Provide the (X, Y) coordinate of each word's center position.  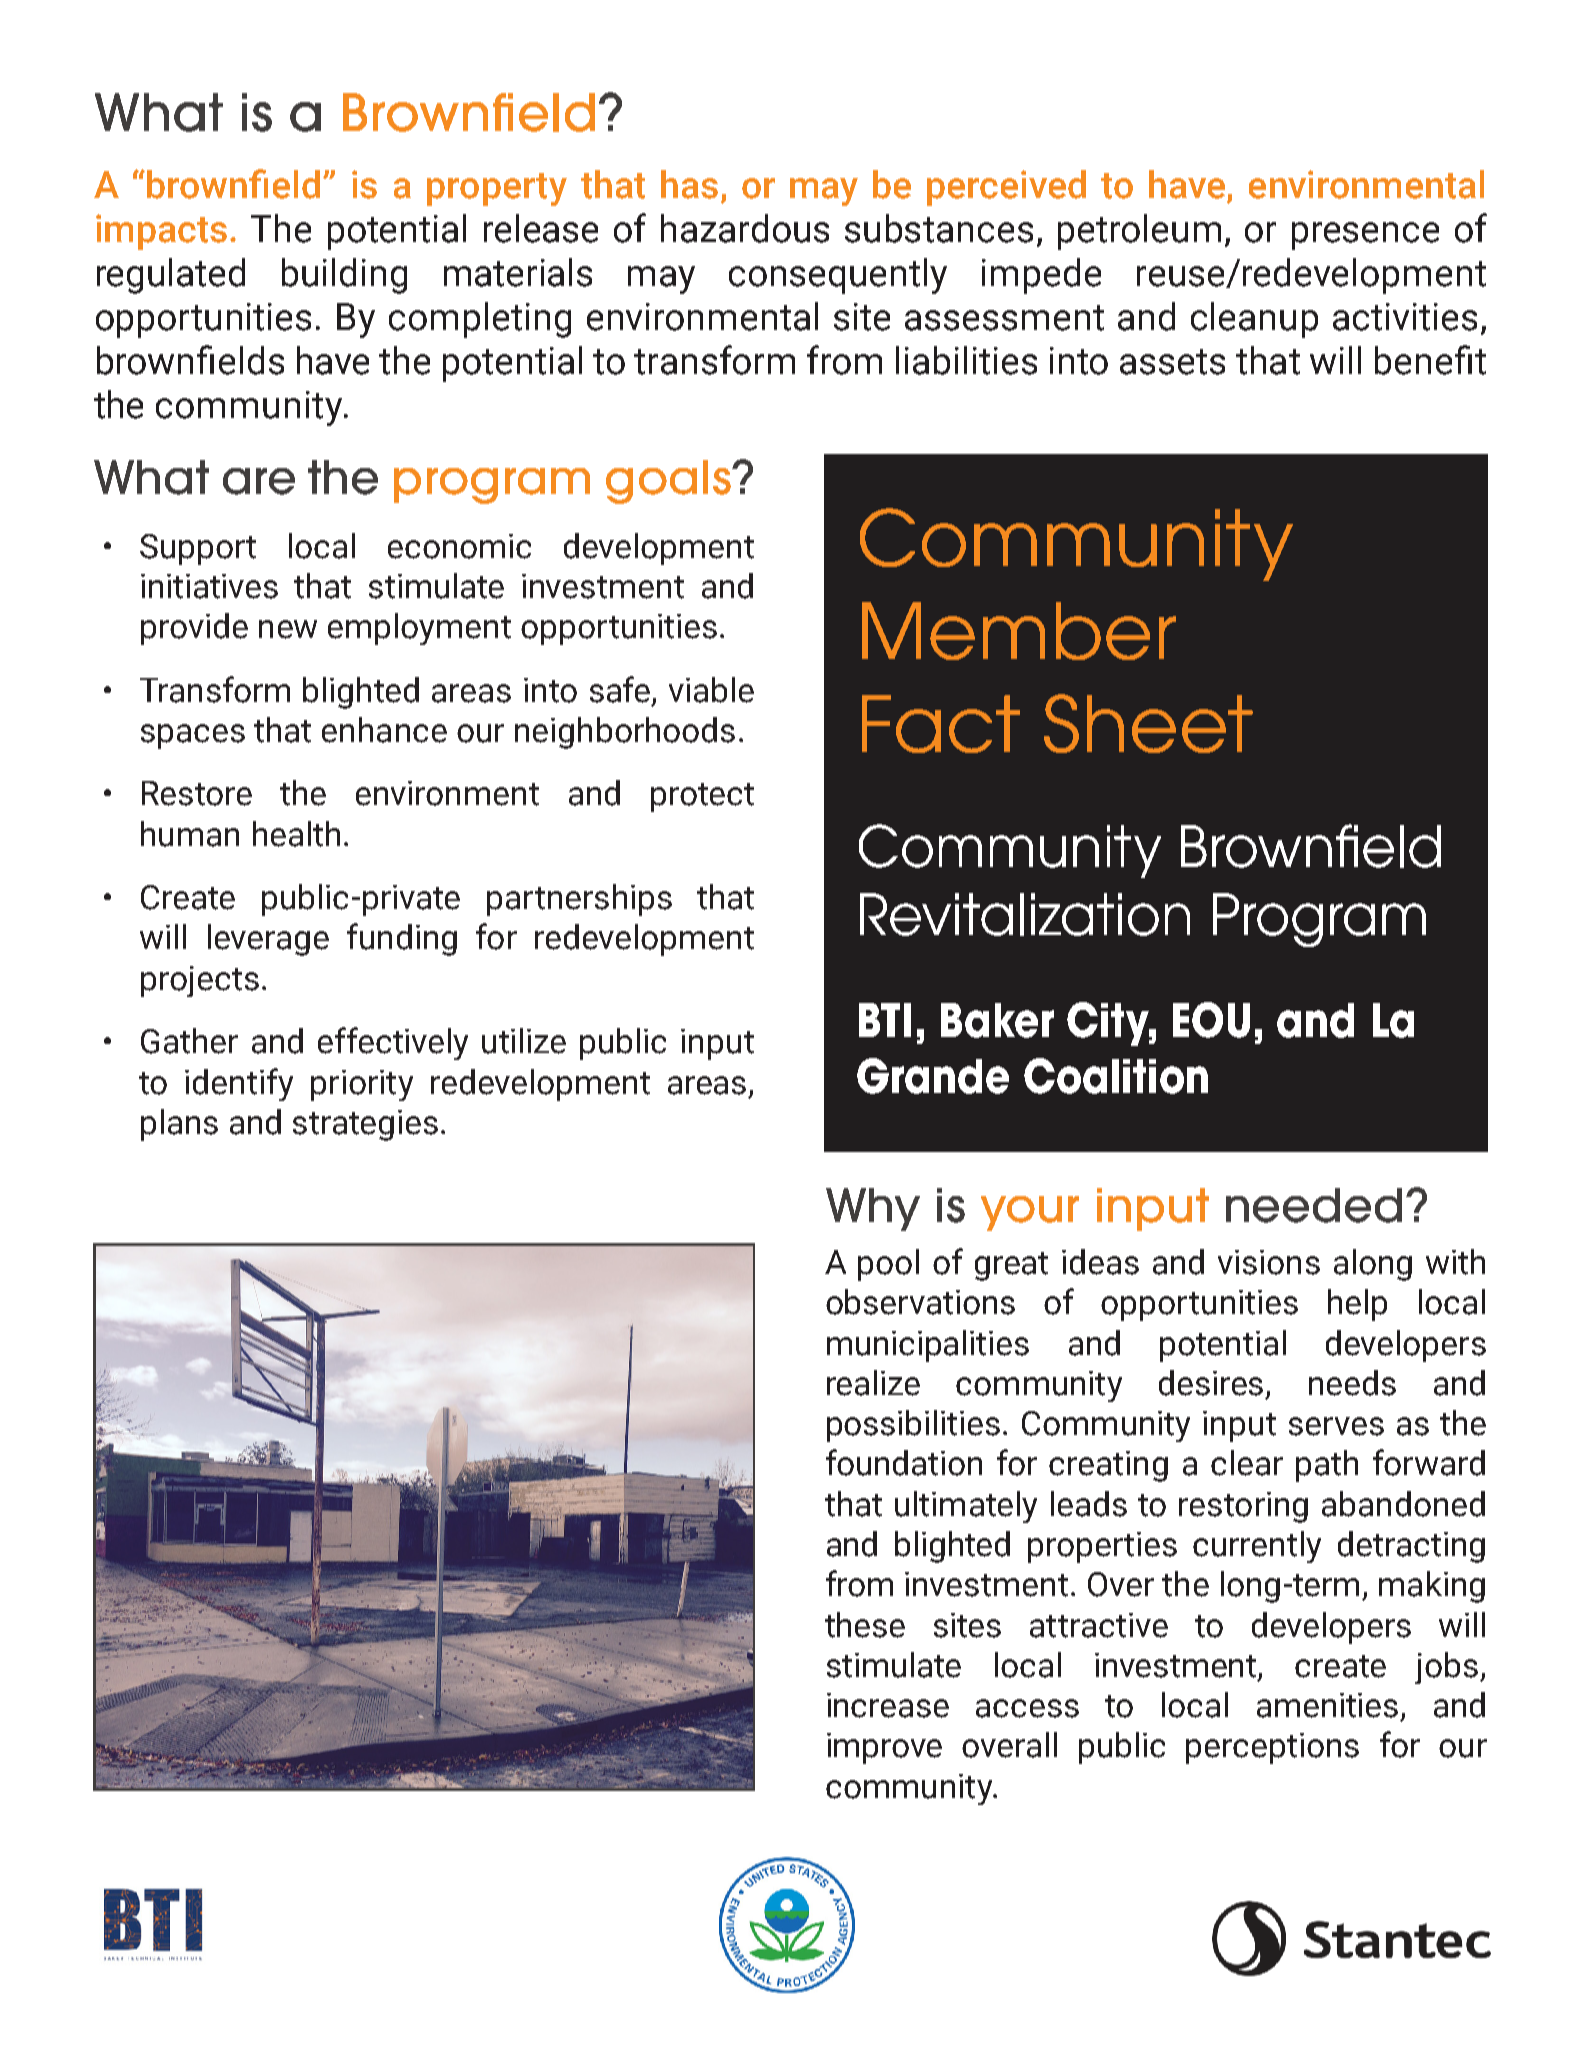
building (344, 276)
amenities (1327, 1705)
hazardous (745, 228)
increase (888, 1705)
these (865, 1625)
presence (1365, 236)
